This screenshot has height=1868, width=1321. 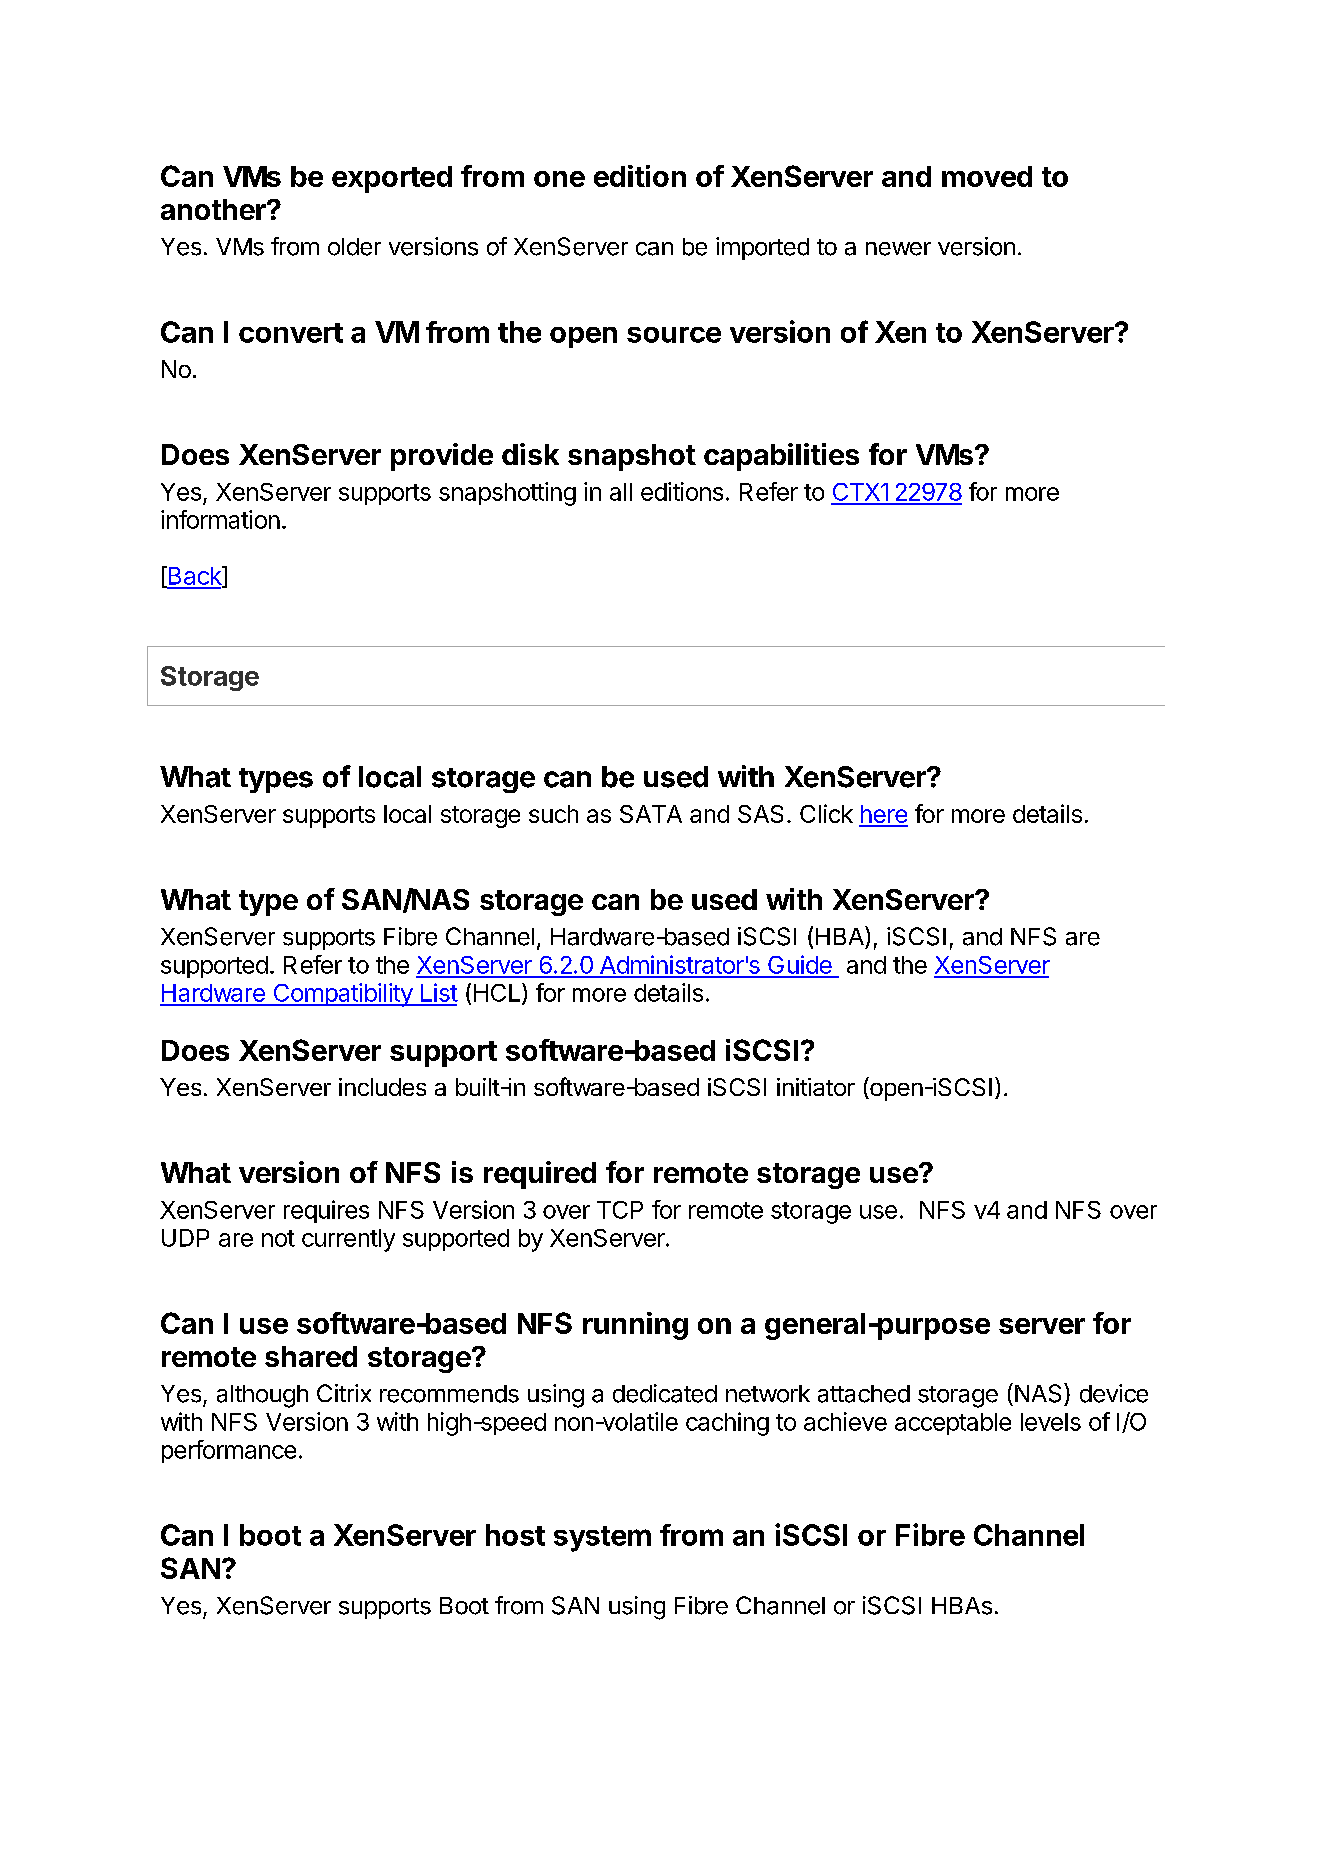 I want to click on here, so click(x=883, y=815).
